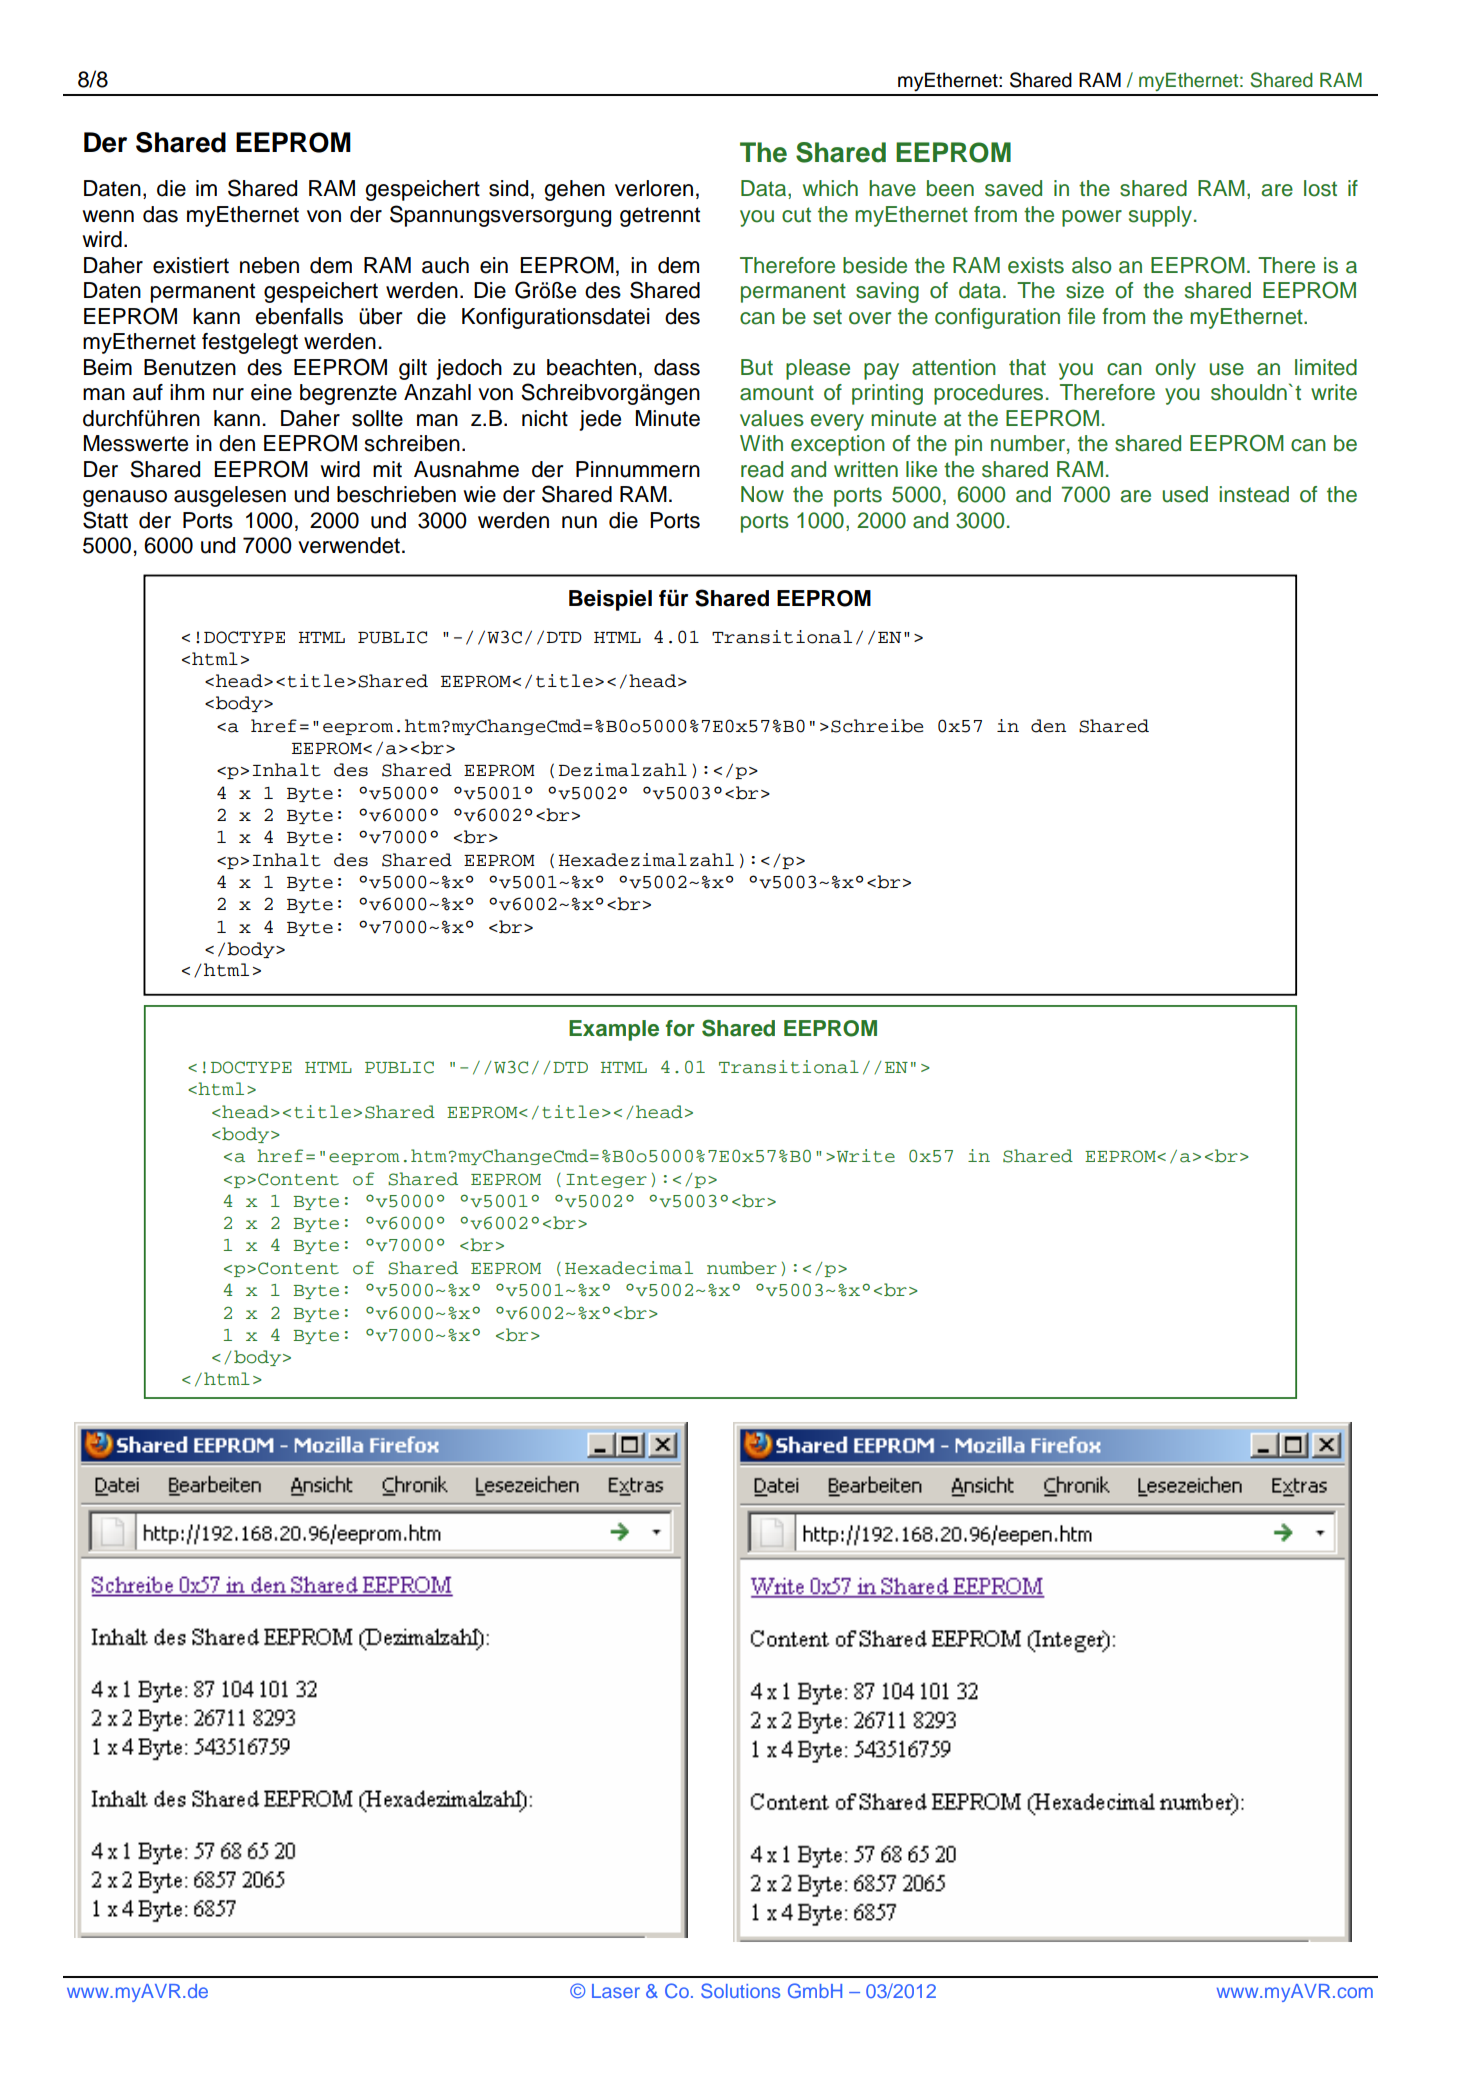  What do you see at coordinates (796, 215) in the screenshot?
I see `cut` at bounding box center [796, 215].
